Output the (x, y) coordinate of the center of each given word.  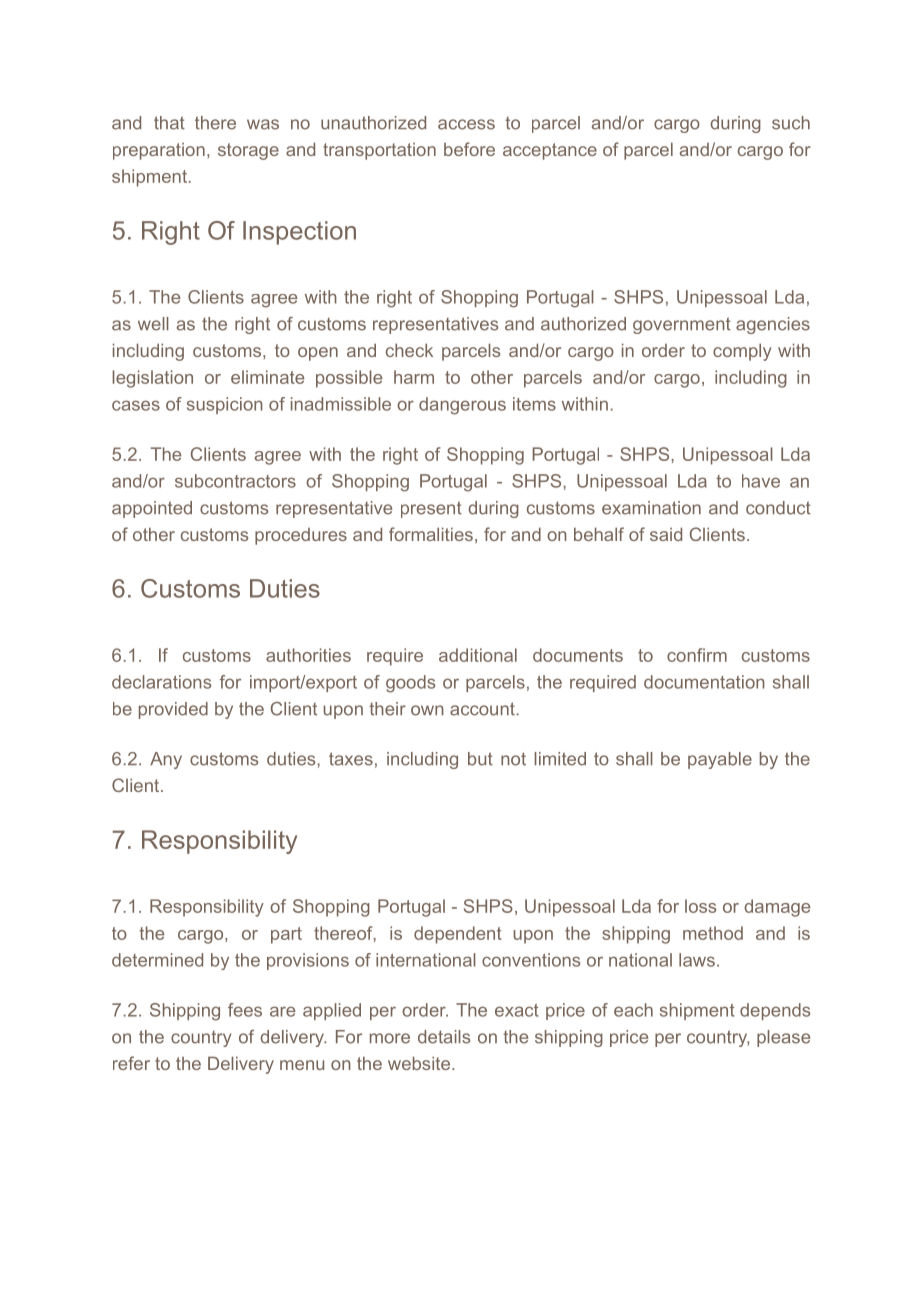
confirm (697, 655)
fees (245, 1010)
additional (478, 655)
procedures (301, 536)
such (791, 123)
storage (248, 151)
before (469, 149)
